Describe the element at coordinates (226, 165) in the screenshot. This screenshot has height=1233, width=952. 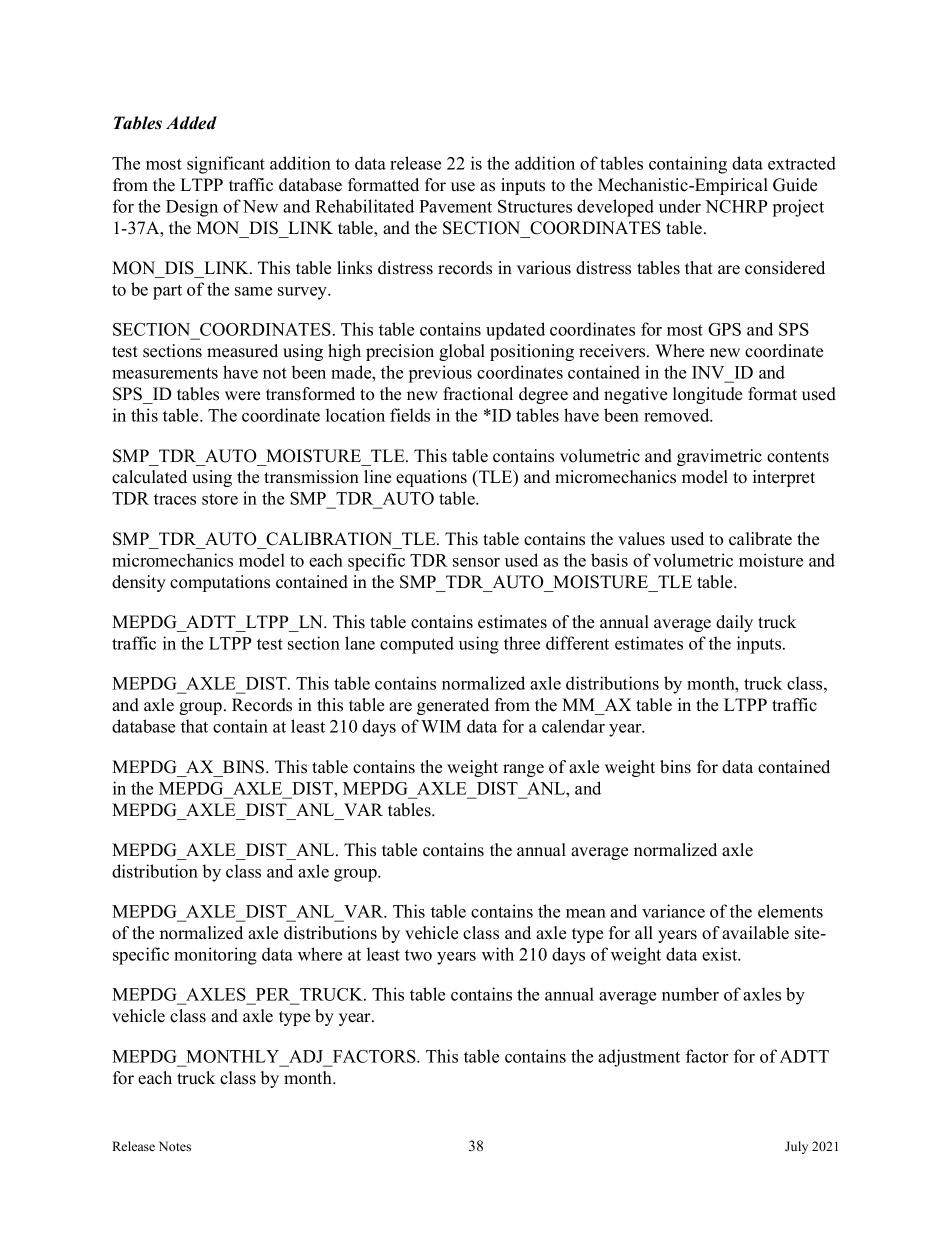
I see `significant` at that location.
